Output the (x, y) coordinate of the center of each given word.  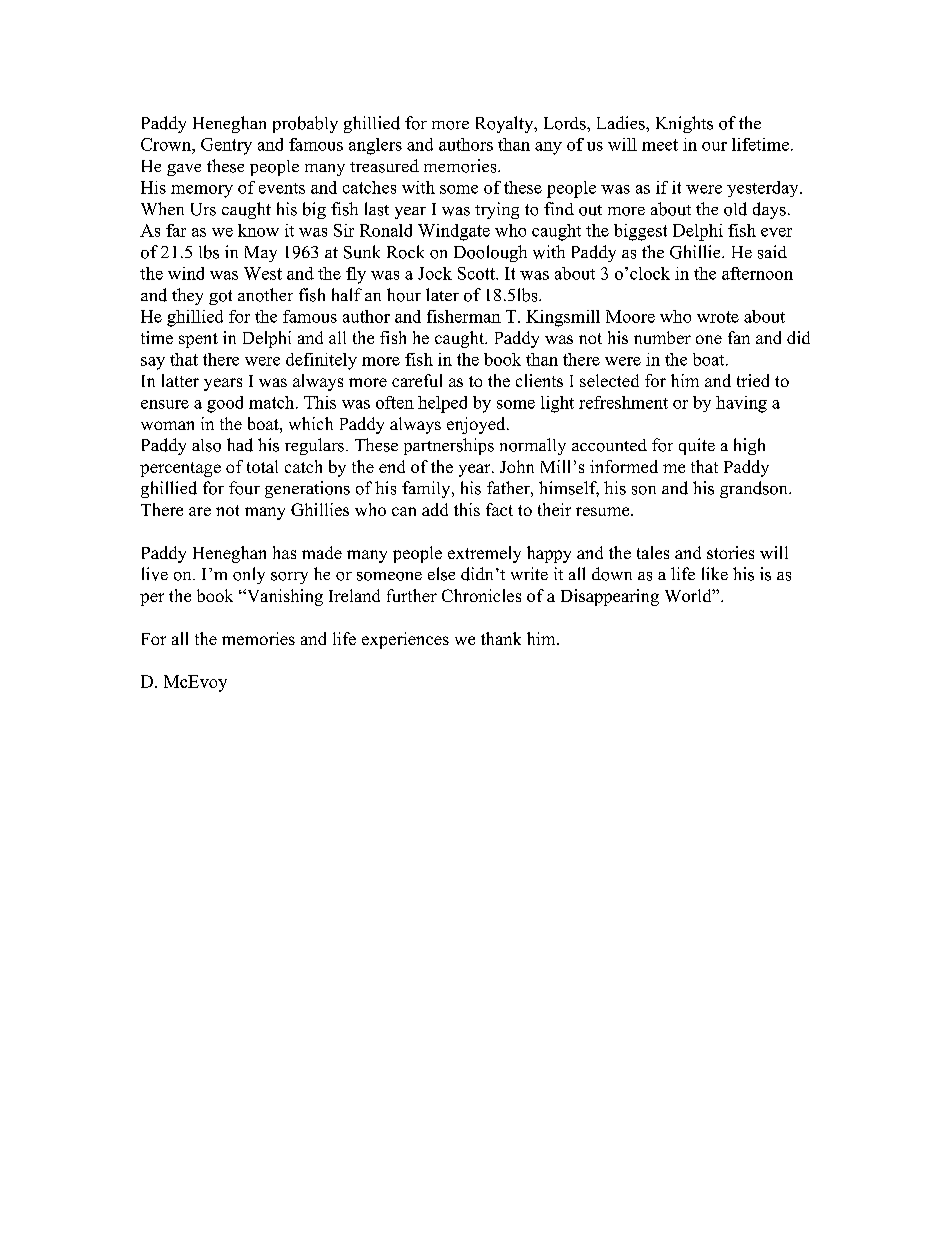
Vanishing (283, 597)
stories (730, 552)
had (240, 445)
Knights (684, 124)
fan (739, 337)
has (284, 552)
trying (497, 210)
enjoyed (477, 425)
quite (697, 446)
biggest (640, 232)
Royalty (506, 124)
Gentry (226, 146)
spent (198, 340)
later (442, 294)
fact (499, 509)
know (258, 230)
